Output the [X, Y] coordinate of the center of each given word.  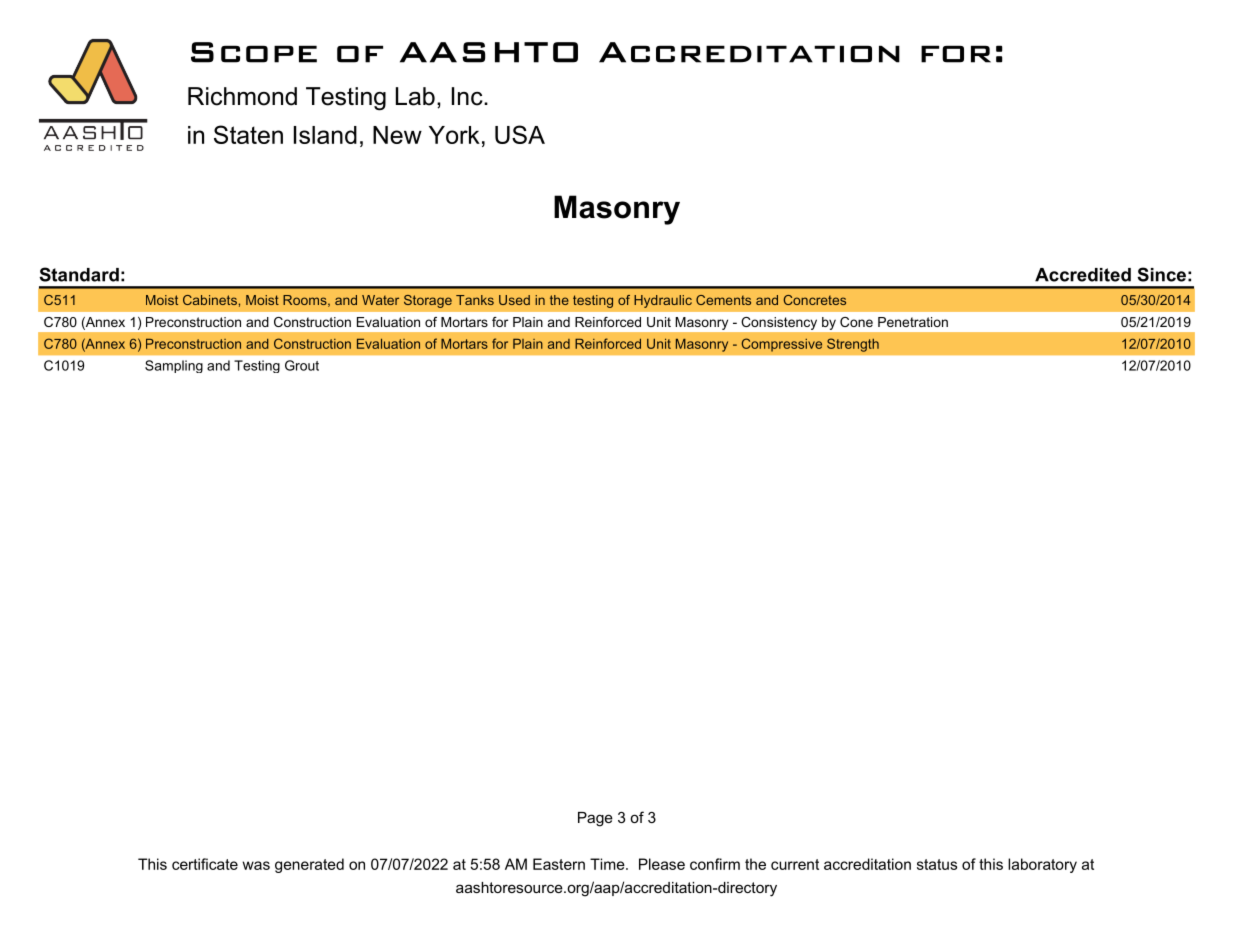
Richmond [242, 96]
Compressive [782, 345]
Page [595, 819]
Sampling [174, 366]
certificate [205, 864]
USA [520, 134]
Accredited [1083, 275]
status [937, 864]
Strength [853, 345]
